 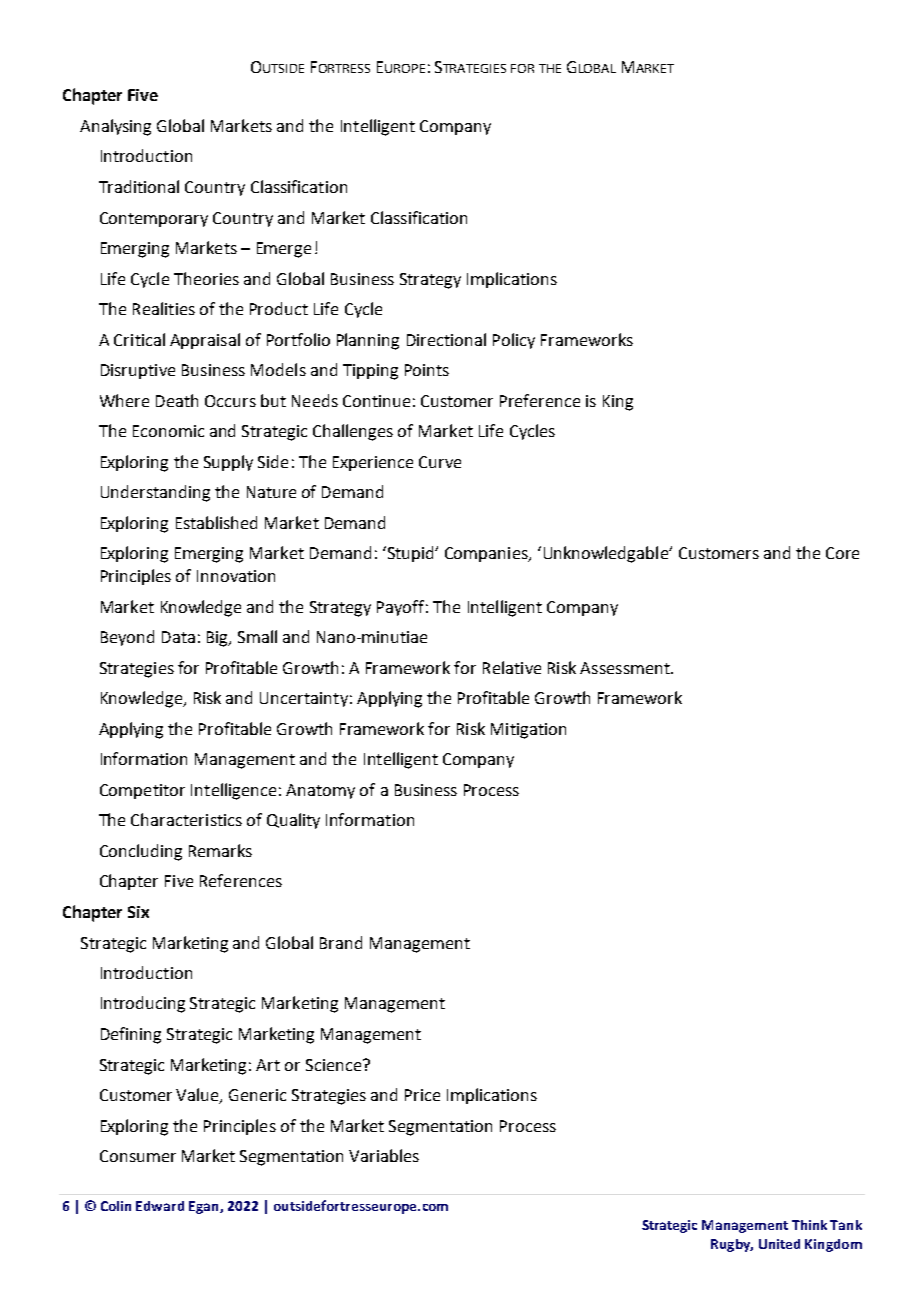 What do you see at coordinates (514, 341) in the screenshot?
I see `Policy` at bounding box center [514, 341].
